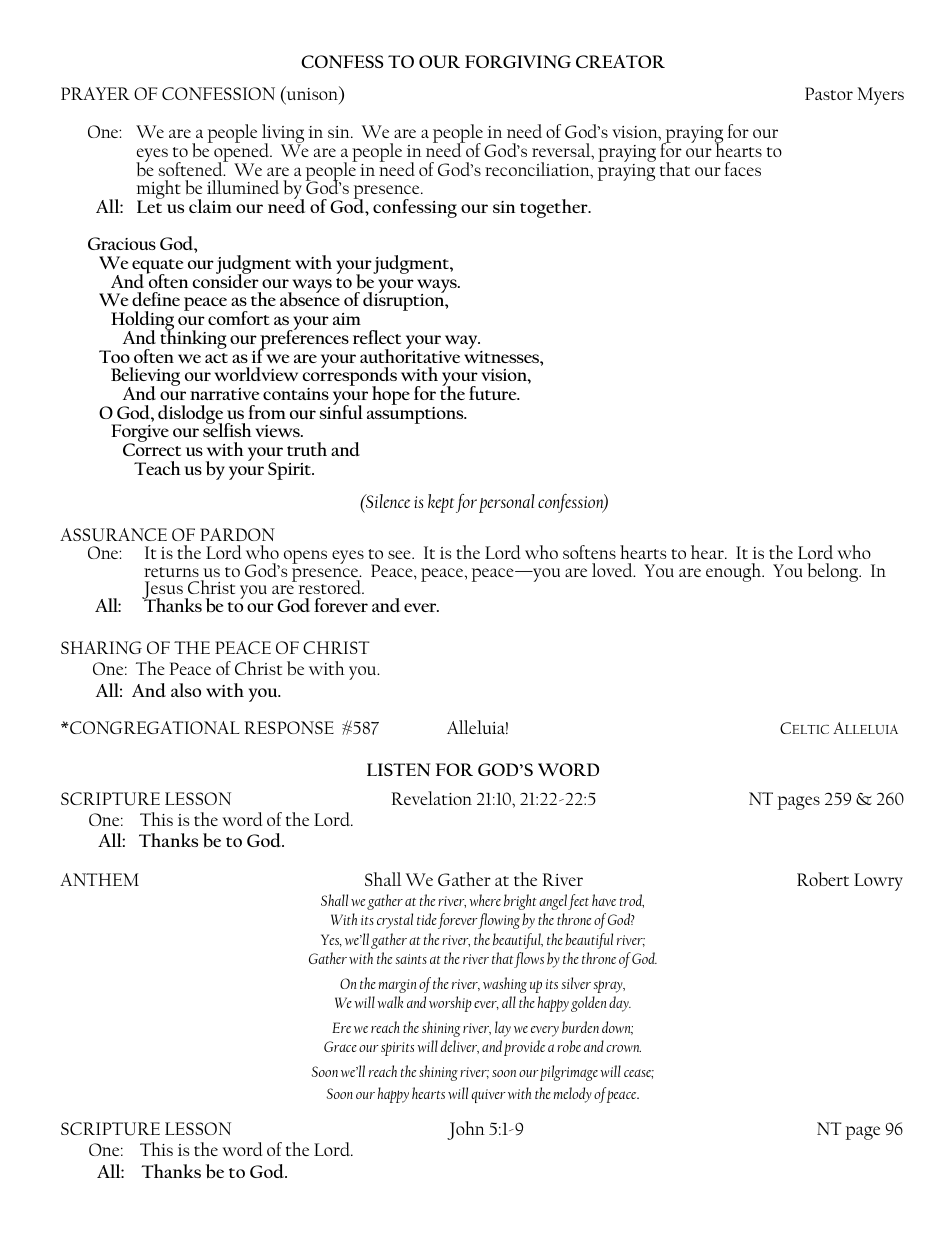 This screenshot has width=952, height=1233. What do you see at coordinates (494, 393) in the screenshot?
I see `future` at bounding box center [494, 393].
